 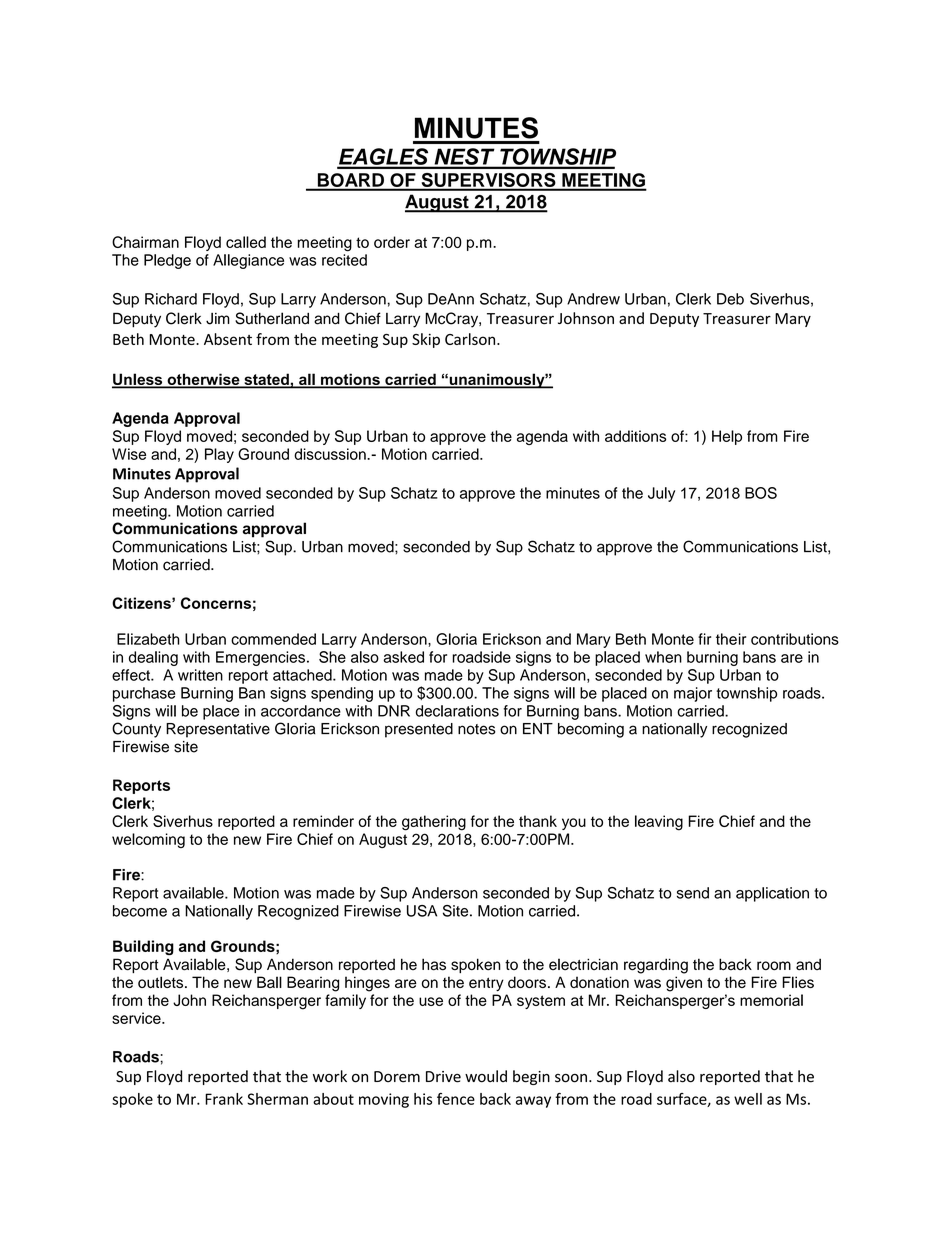 I want to click on order, so click(x=392, y=242).
